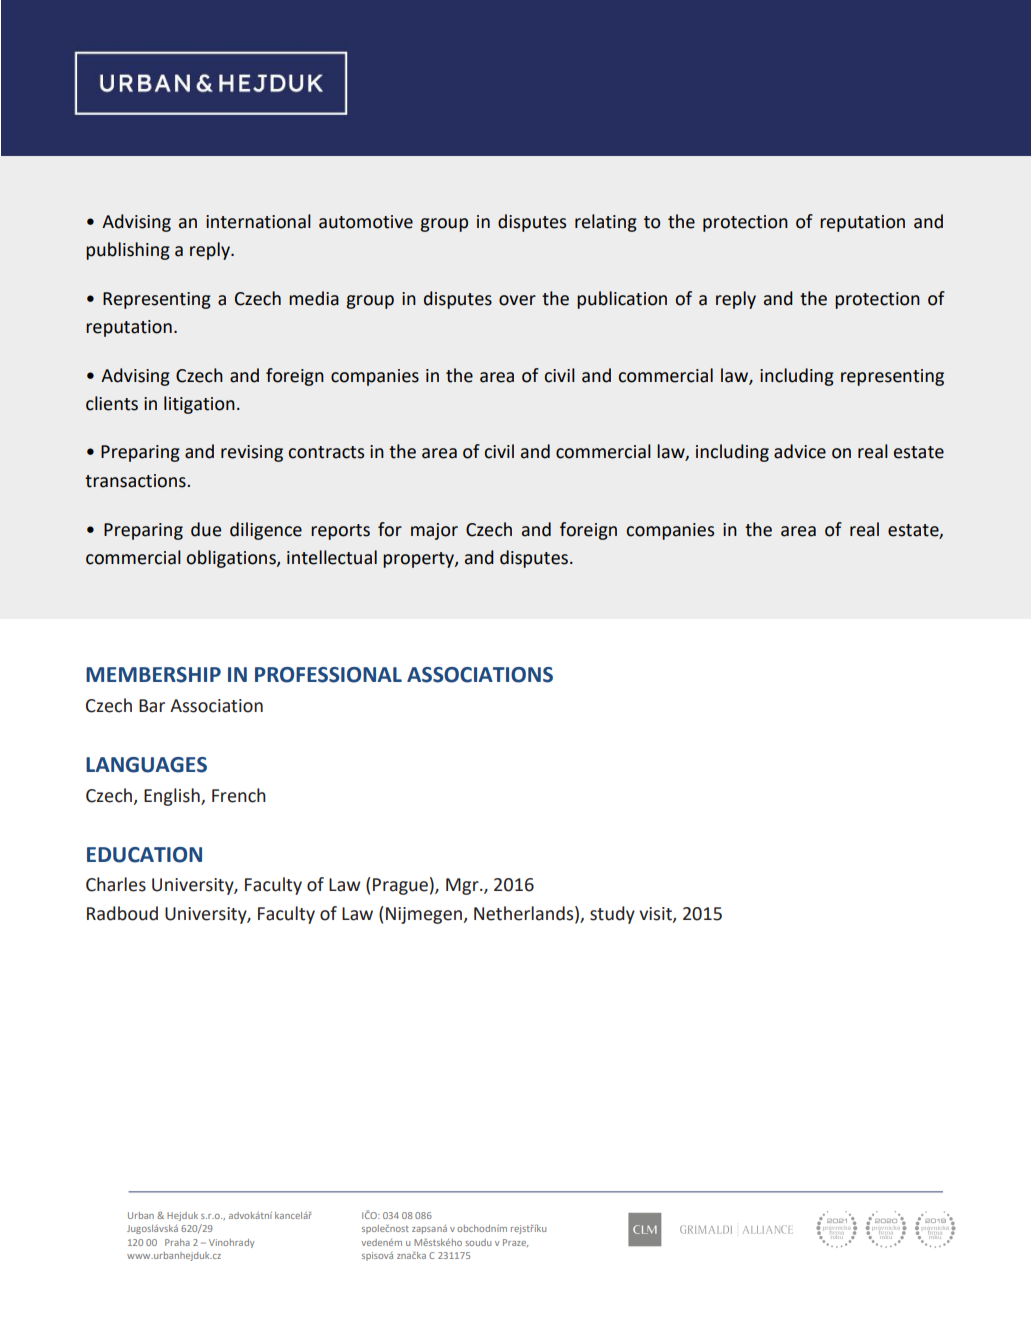 The height and width of the image is (1334, 1031). I want to click on over, so click(517, 300).
